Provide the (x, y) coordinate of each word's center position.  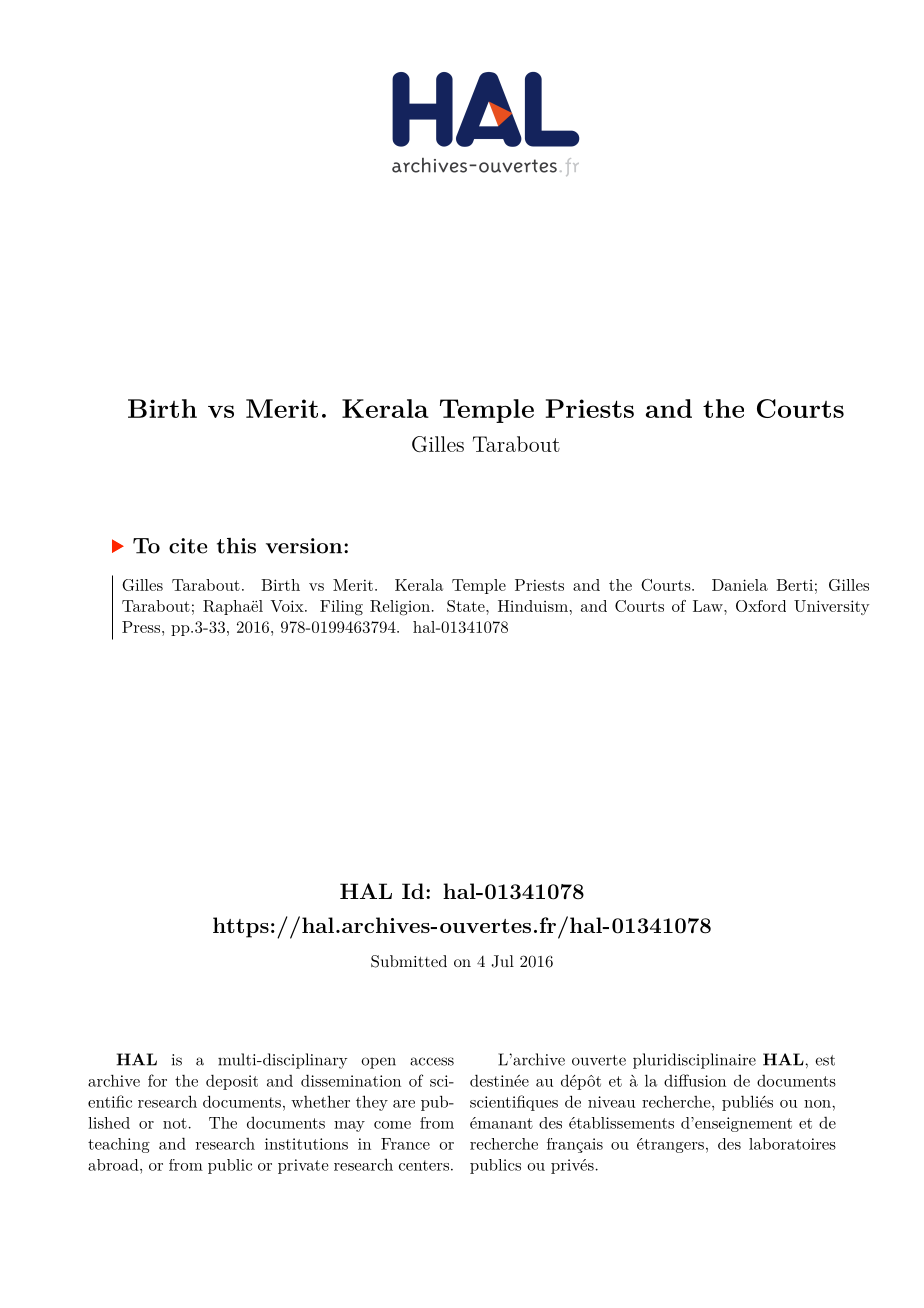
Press (142, 627)
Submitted (409, 961)
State (467, 606)
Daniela (740, 585)
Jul (502, 961)
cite (188, 546)
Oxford (761, 606)
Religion (400, 608)
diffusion (695, 1080)
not (175, 1123)
